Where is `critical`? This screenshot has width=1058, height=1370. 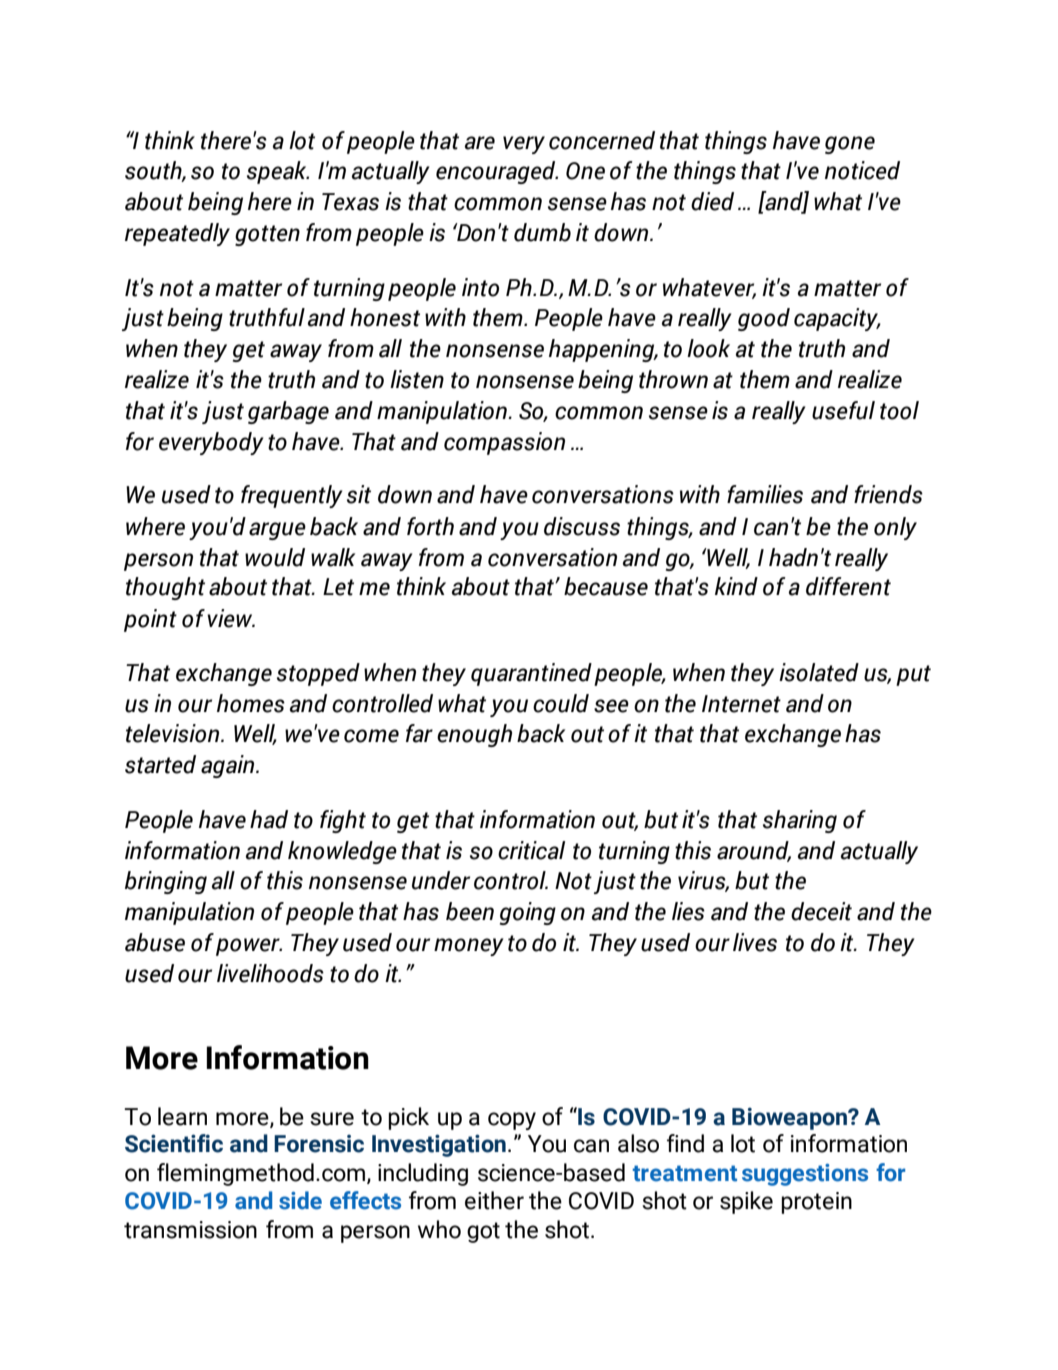 critical is located at coordinates (531, 850).
